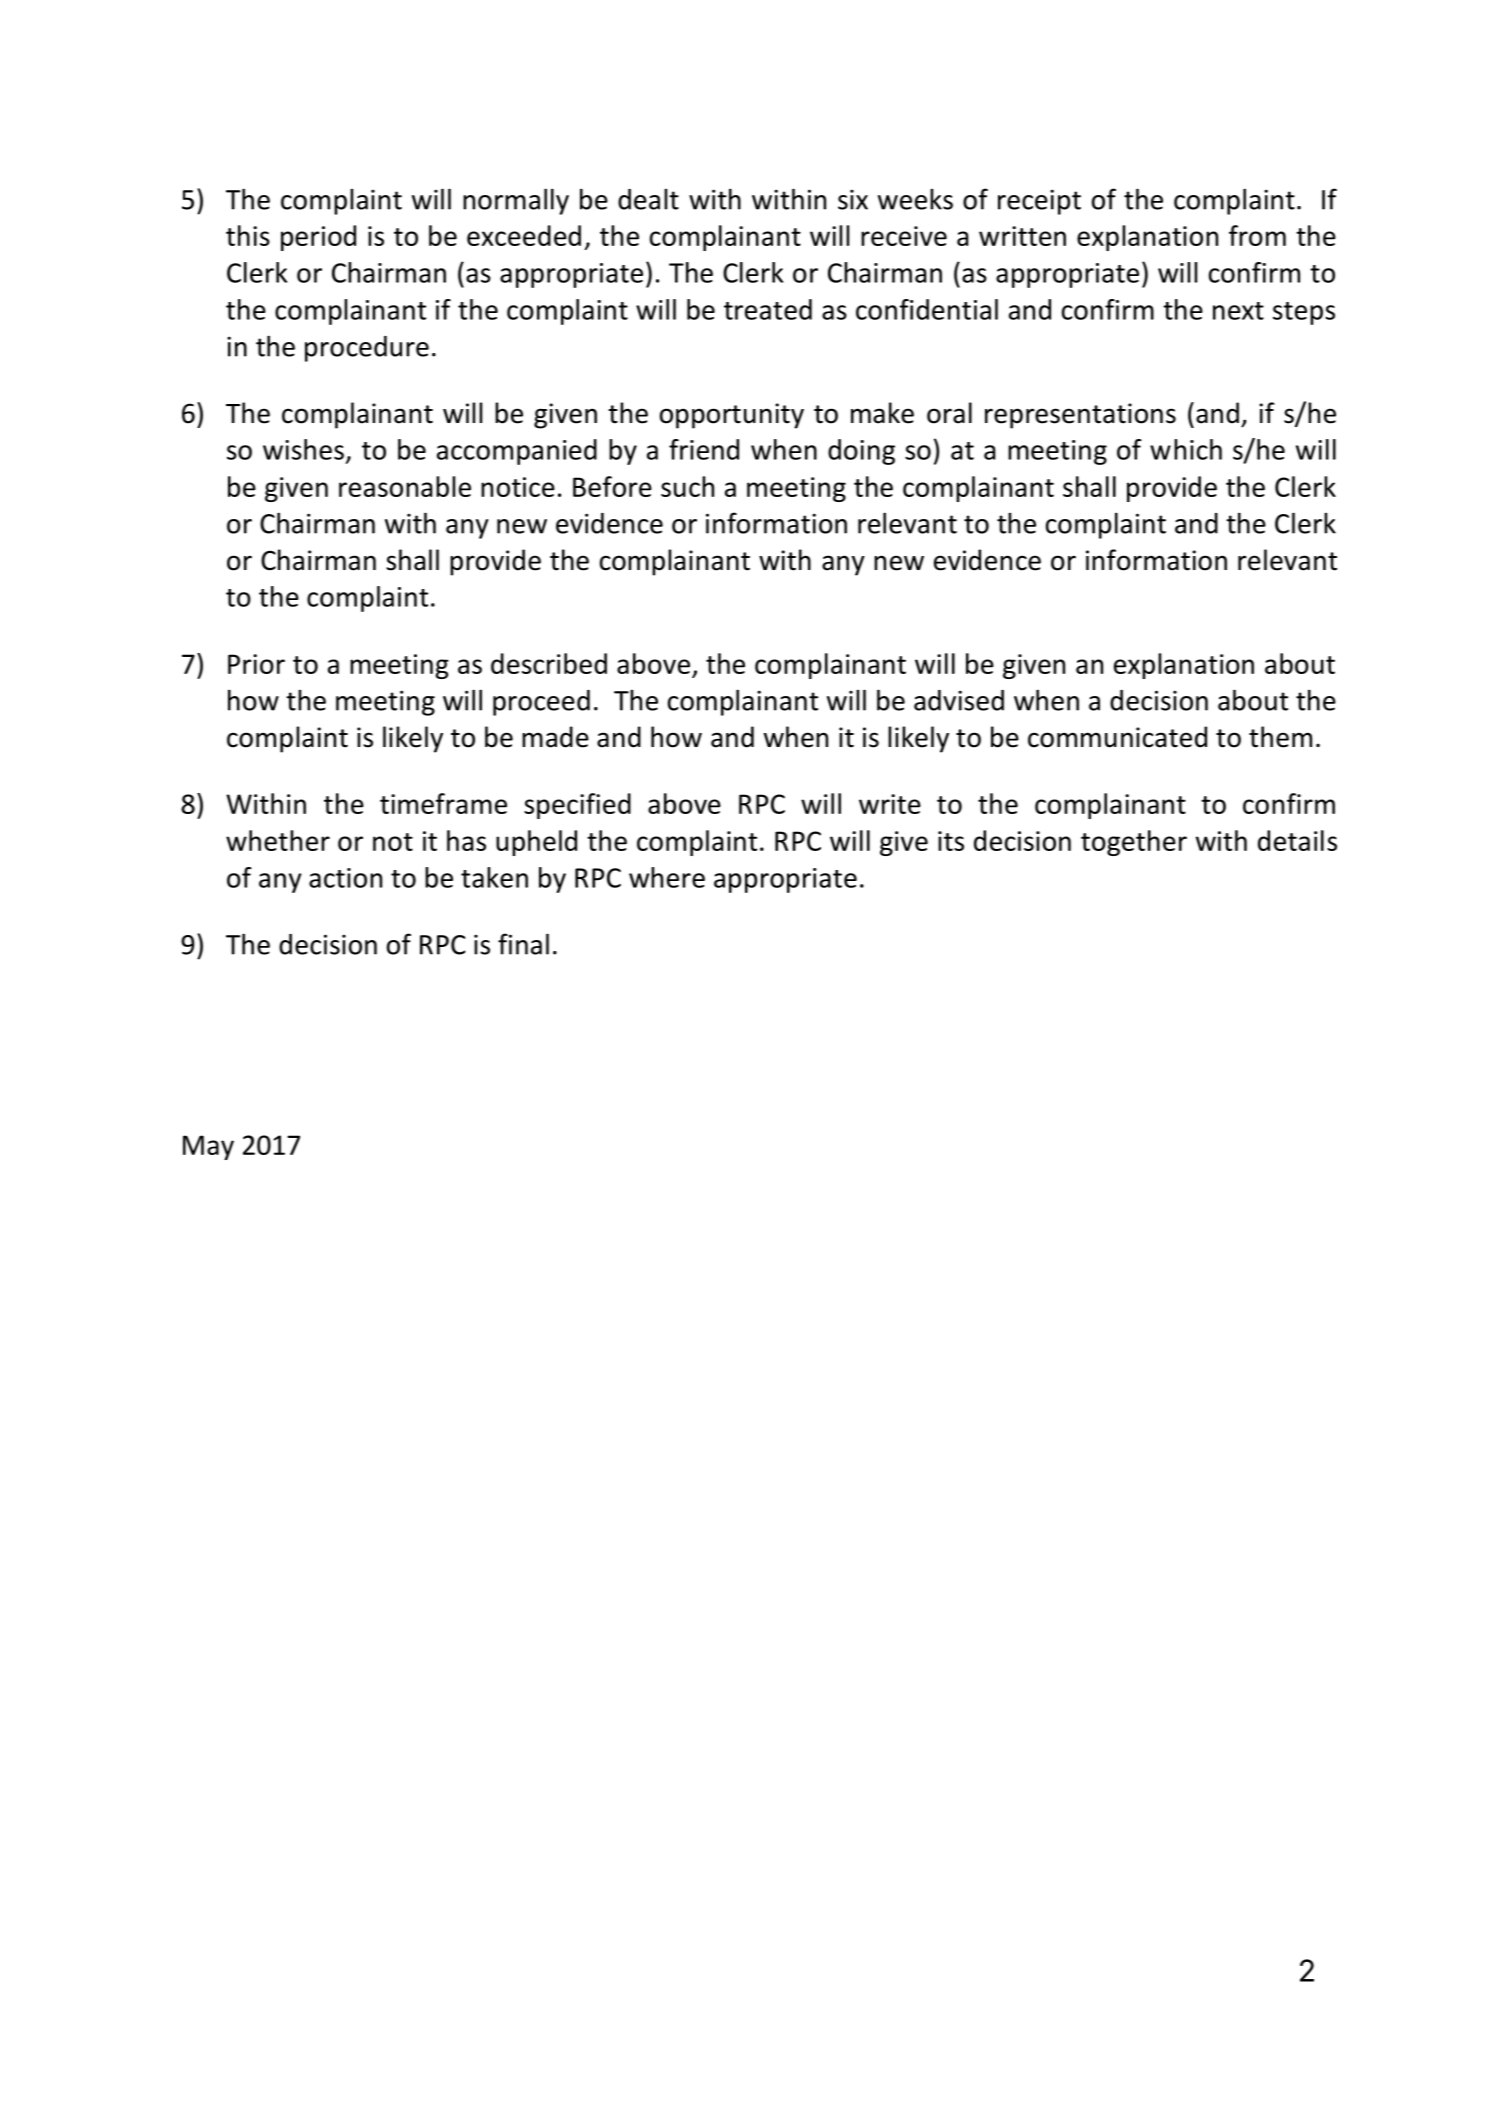  I want to click on May, so click(208, 1147).
